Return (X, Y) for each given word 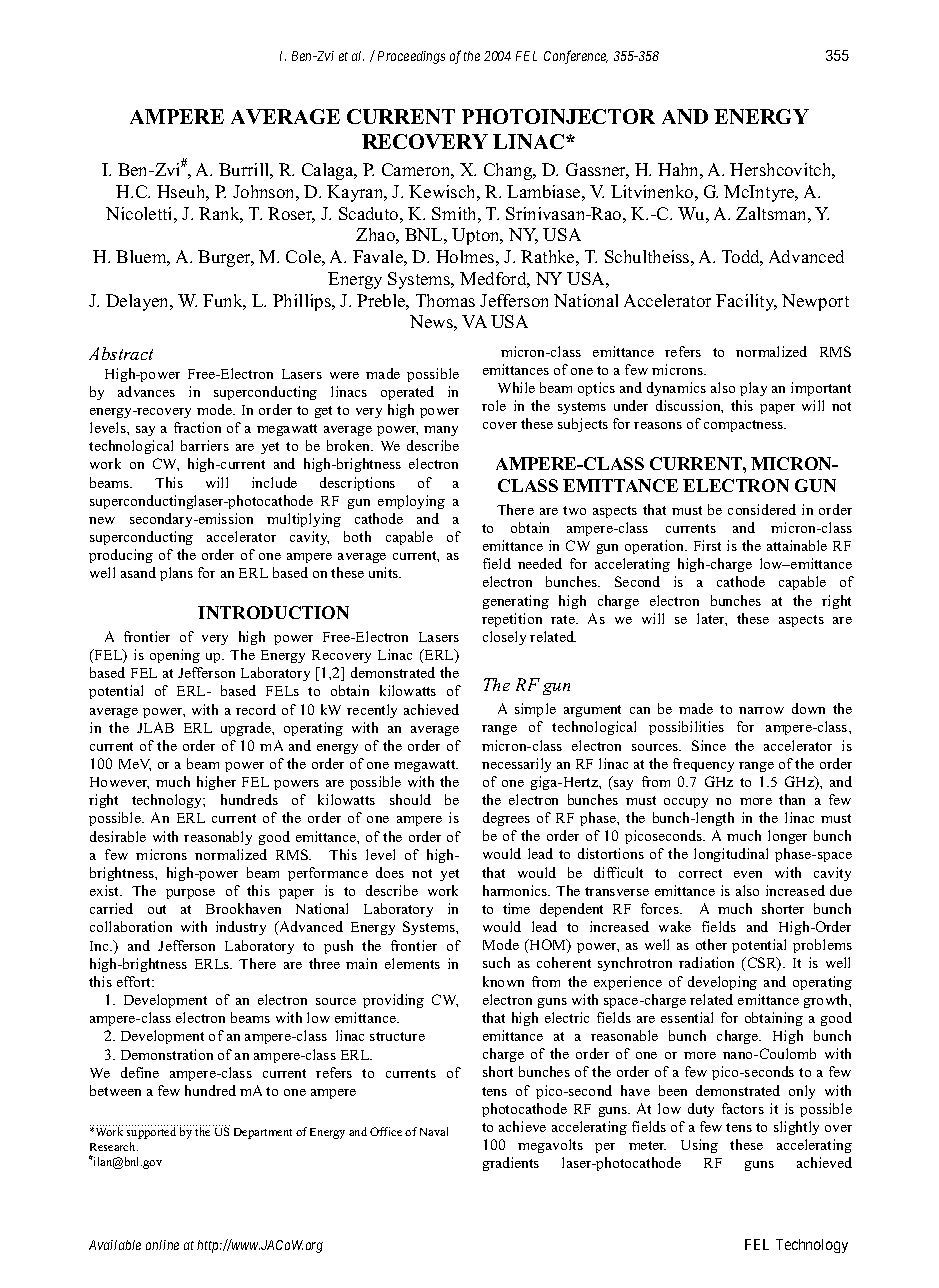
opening (175, 656)
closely (504, 638)
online (162, 1245)
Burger (225, 258)
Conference (576, 57)
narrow (761, 710)
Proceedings (411, 57)
